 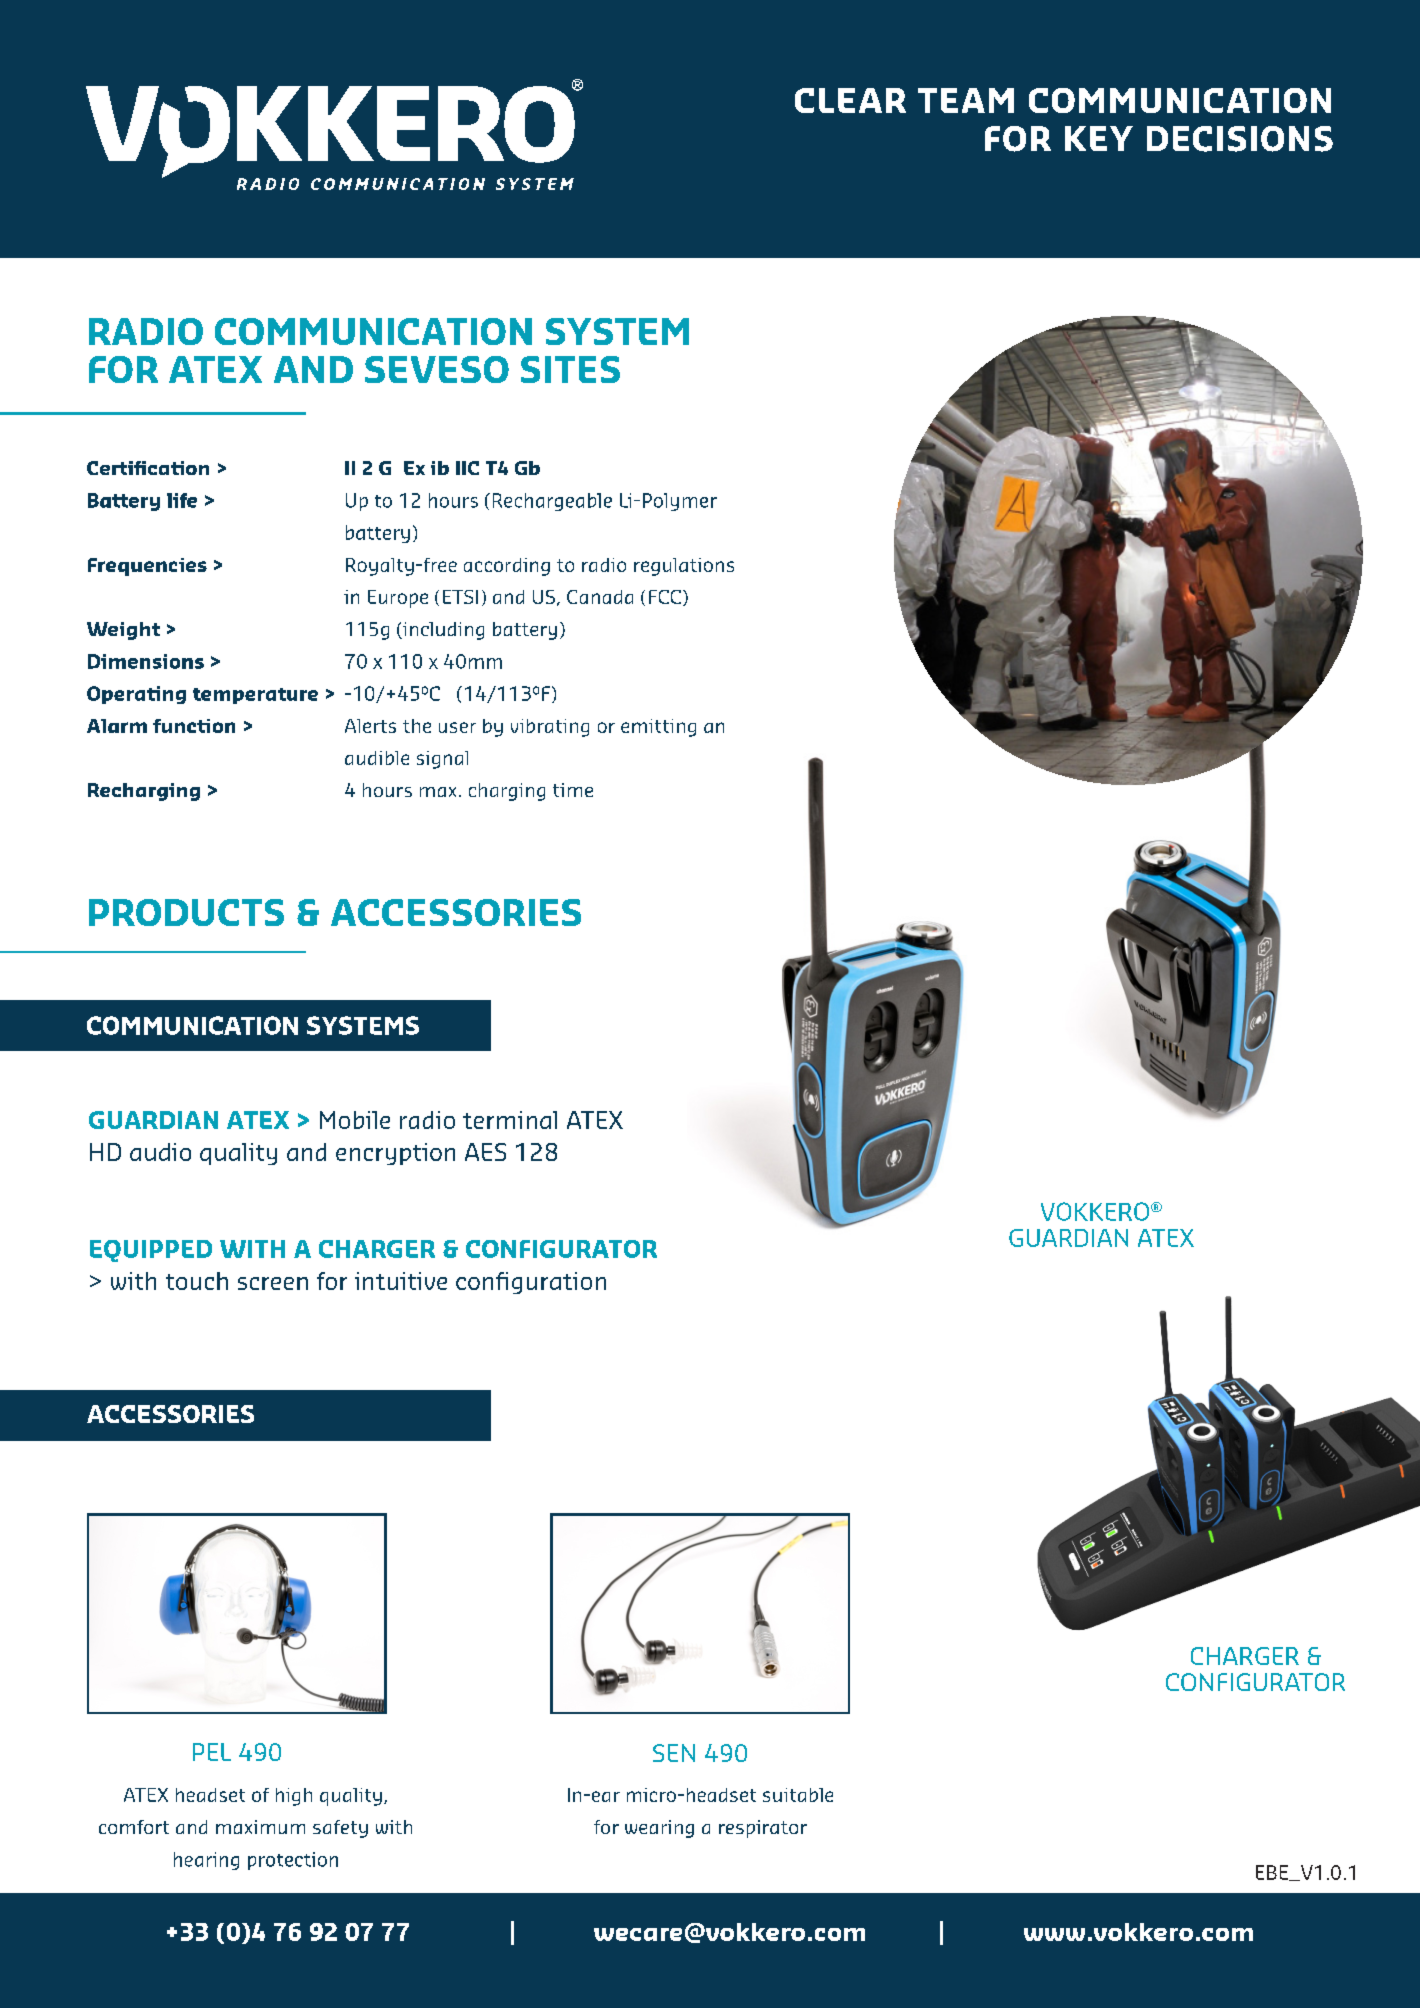 I want to click on Certification, so click(x=148, y=468).
